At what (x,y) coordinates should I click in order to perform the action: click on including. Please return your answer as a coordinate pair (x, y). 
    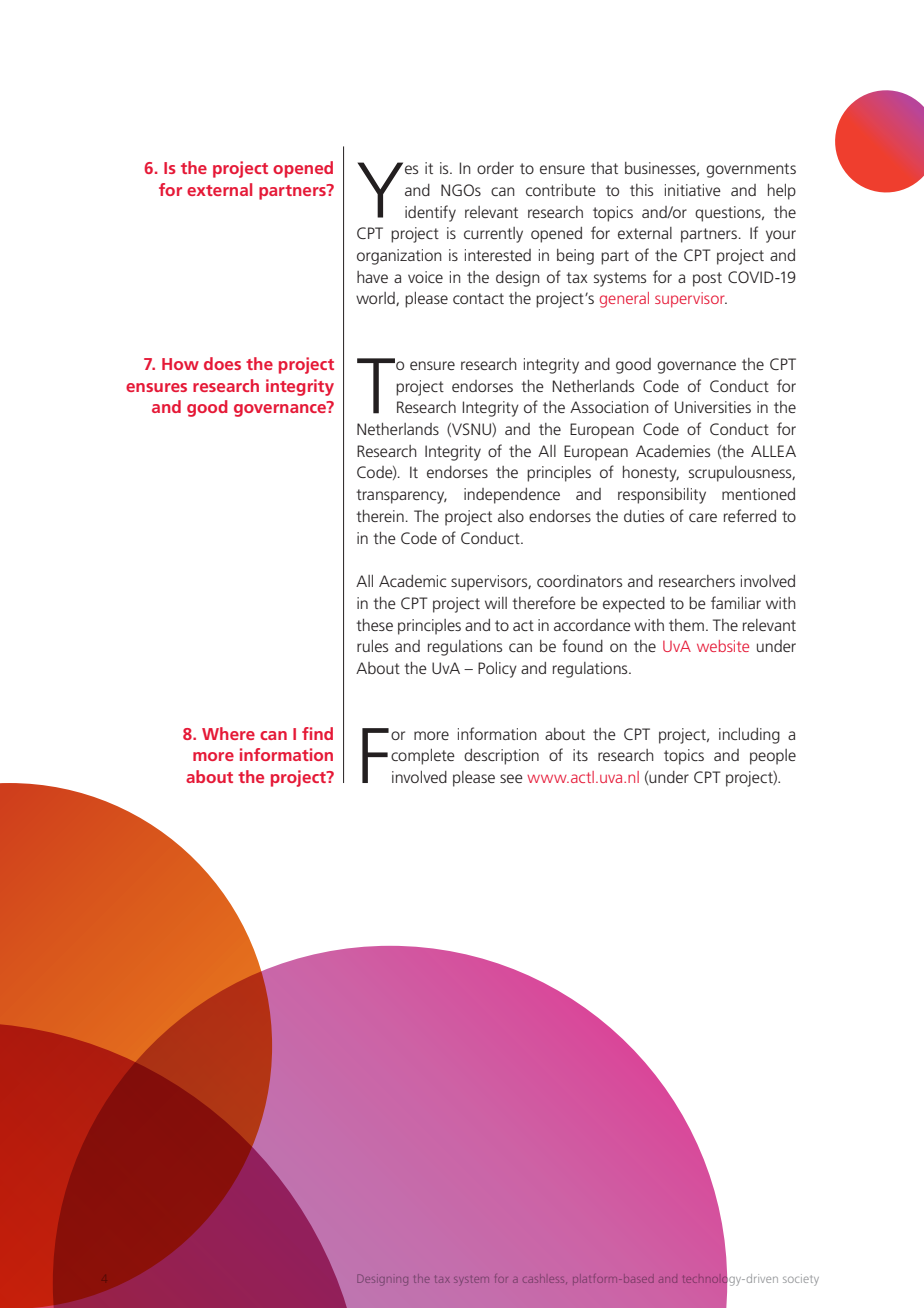
    Looking at the image, I should click on (749, 736).
